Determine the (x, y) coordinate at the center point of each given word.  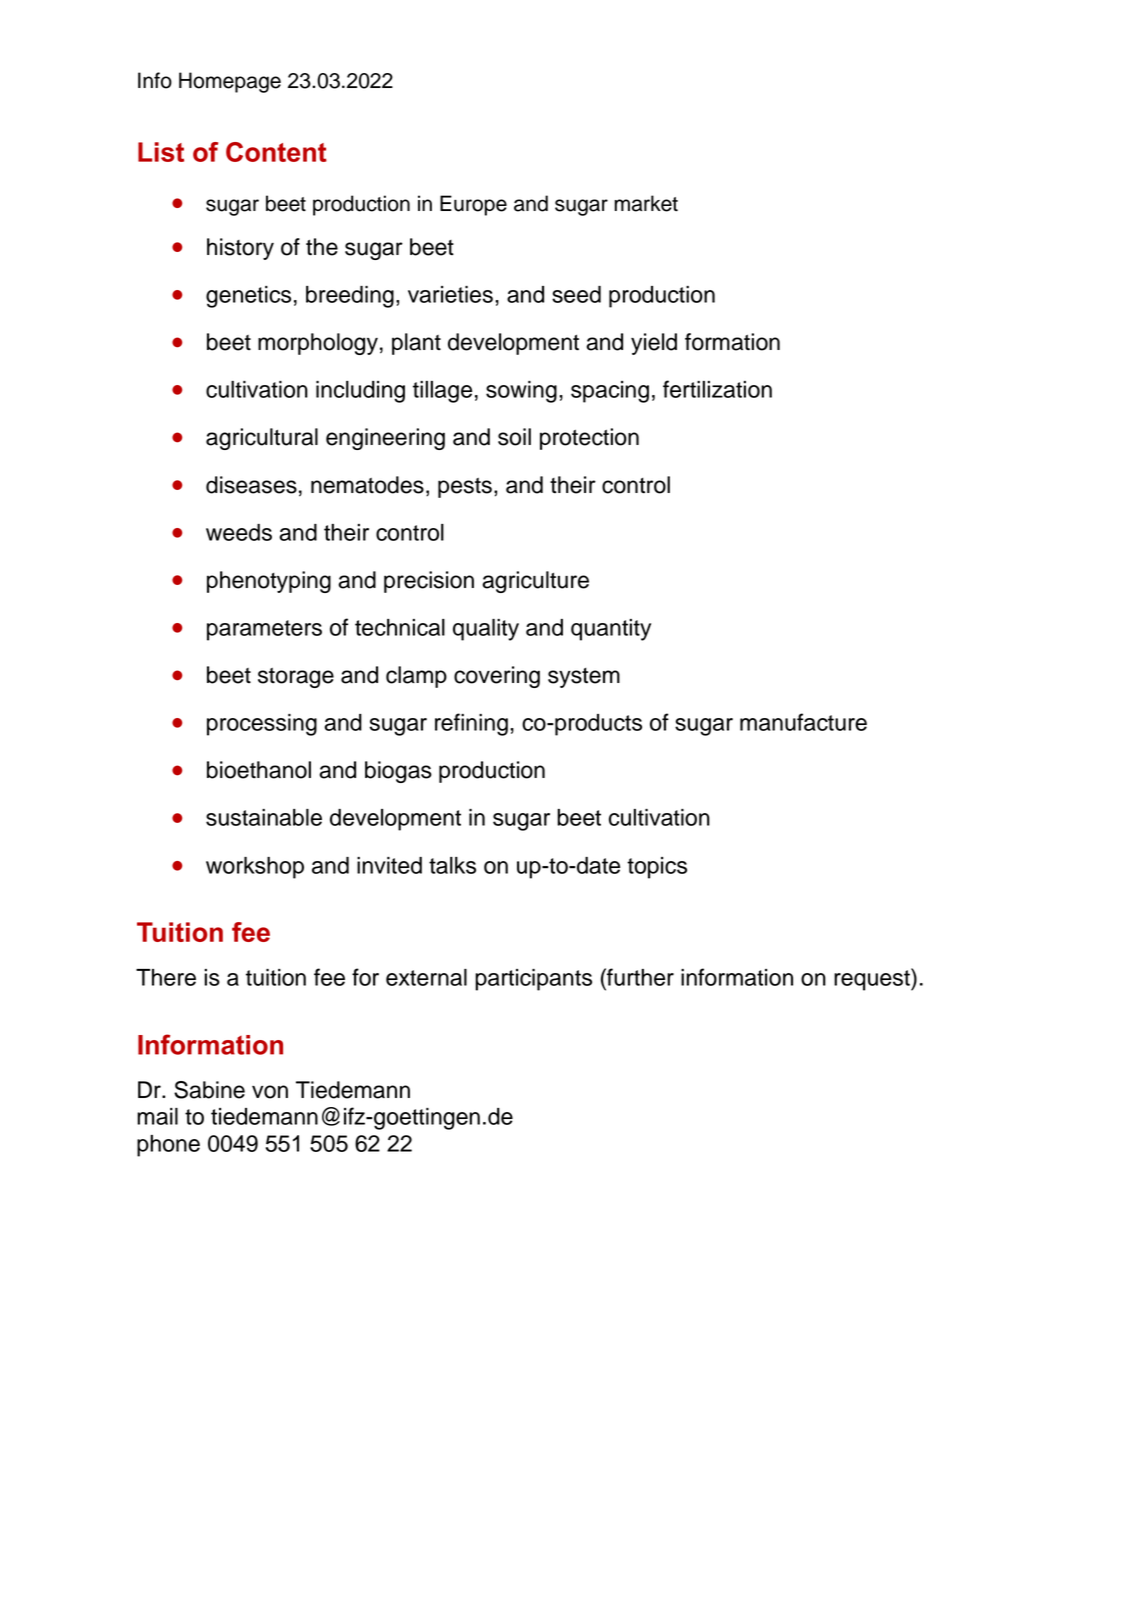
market (646, 203)
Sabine (209, 1090)
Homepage (230, 82)
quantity (611, 630)
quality (486, 630)
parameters (264, 630)
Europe (473, 205)
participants (533, 980)
